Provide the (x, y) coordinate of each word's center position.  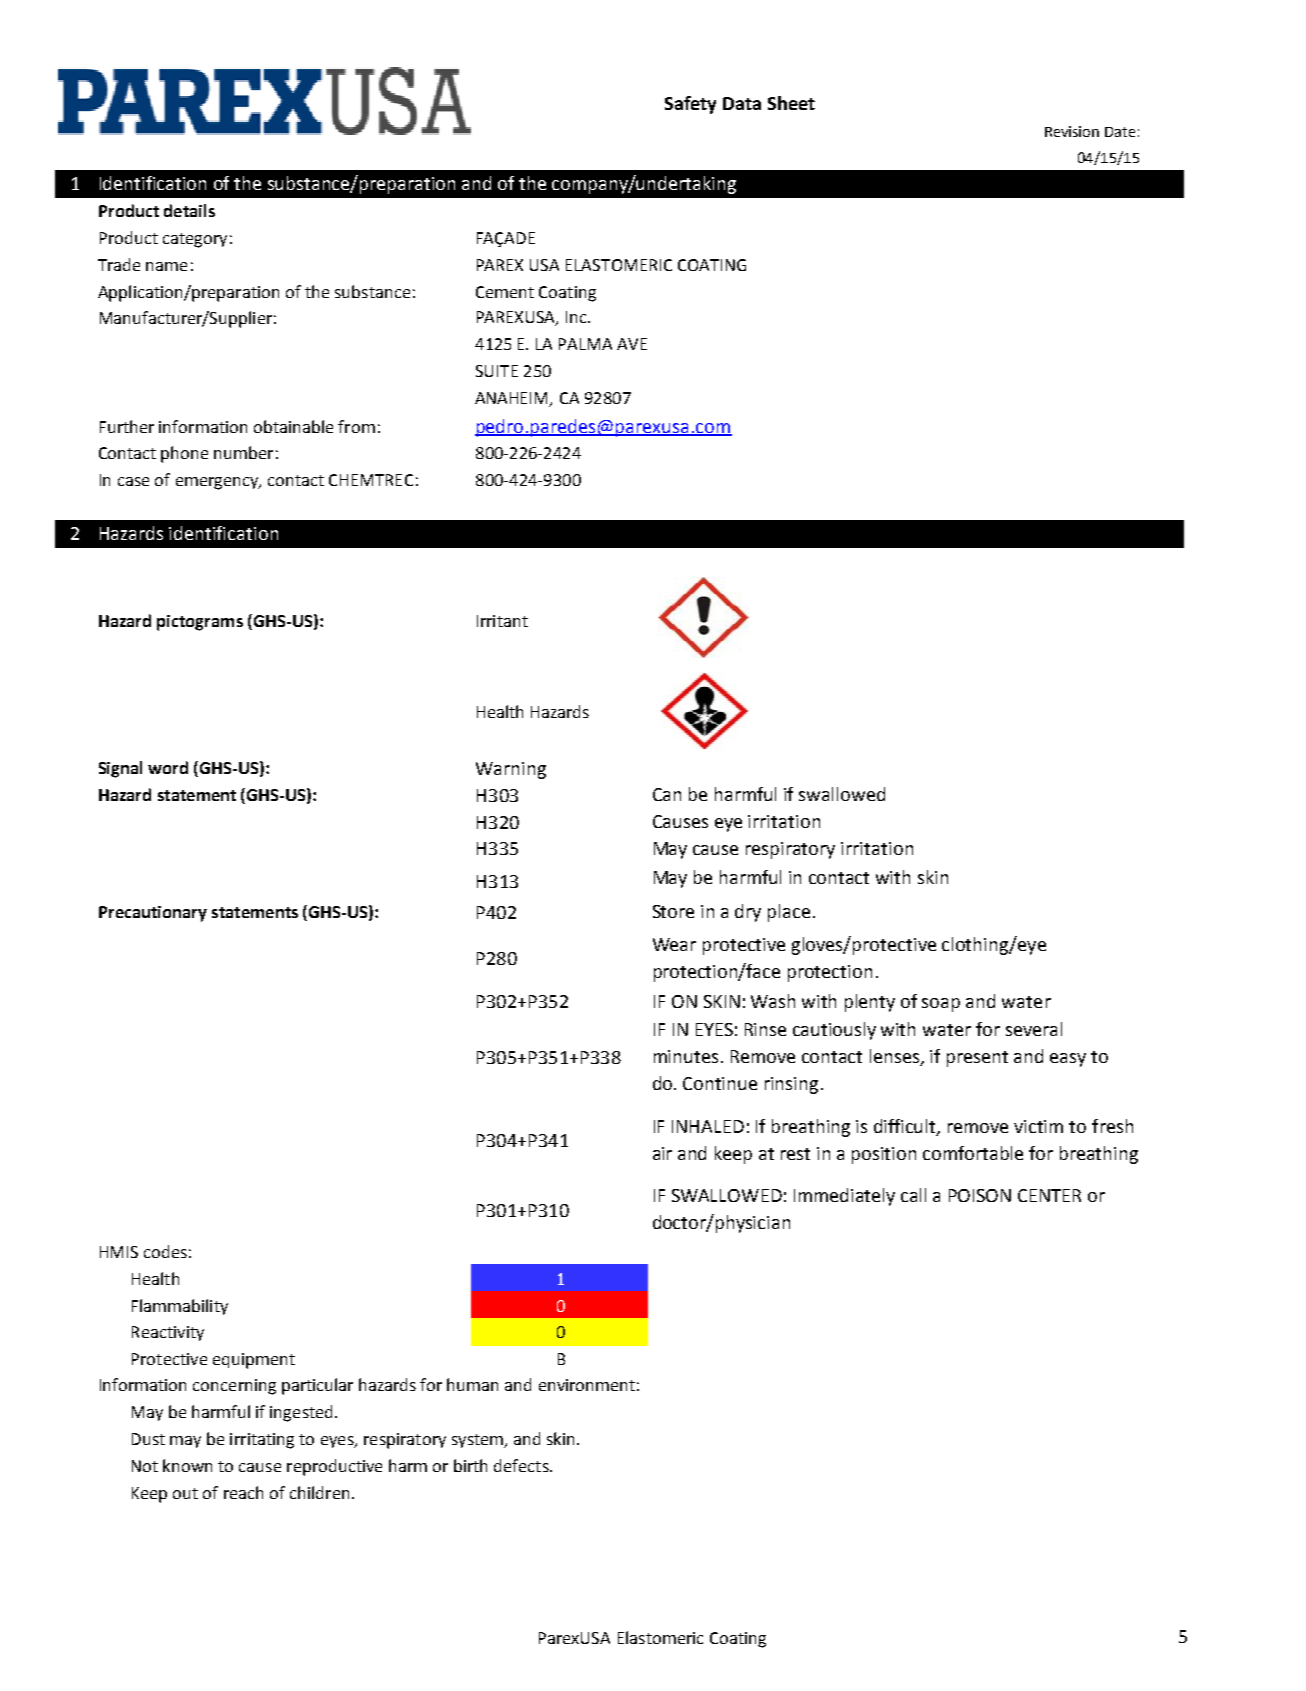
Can (667, 794)
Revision (1072, 131)
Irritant (502, 621)
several (1034, 1029)
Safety (690, 105)
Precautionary (153, 914)
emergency (218, 483)
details (189, 210)
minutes (686, 1056)
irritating (262, 1441)
